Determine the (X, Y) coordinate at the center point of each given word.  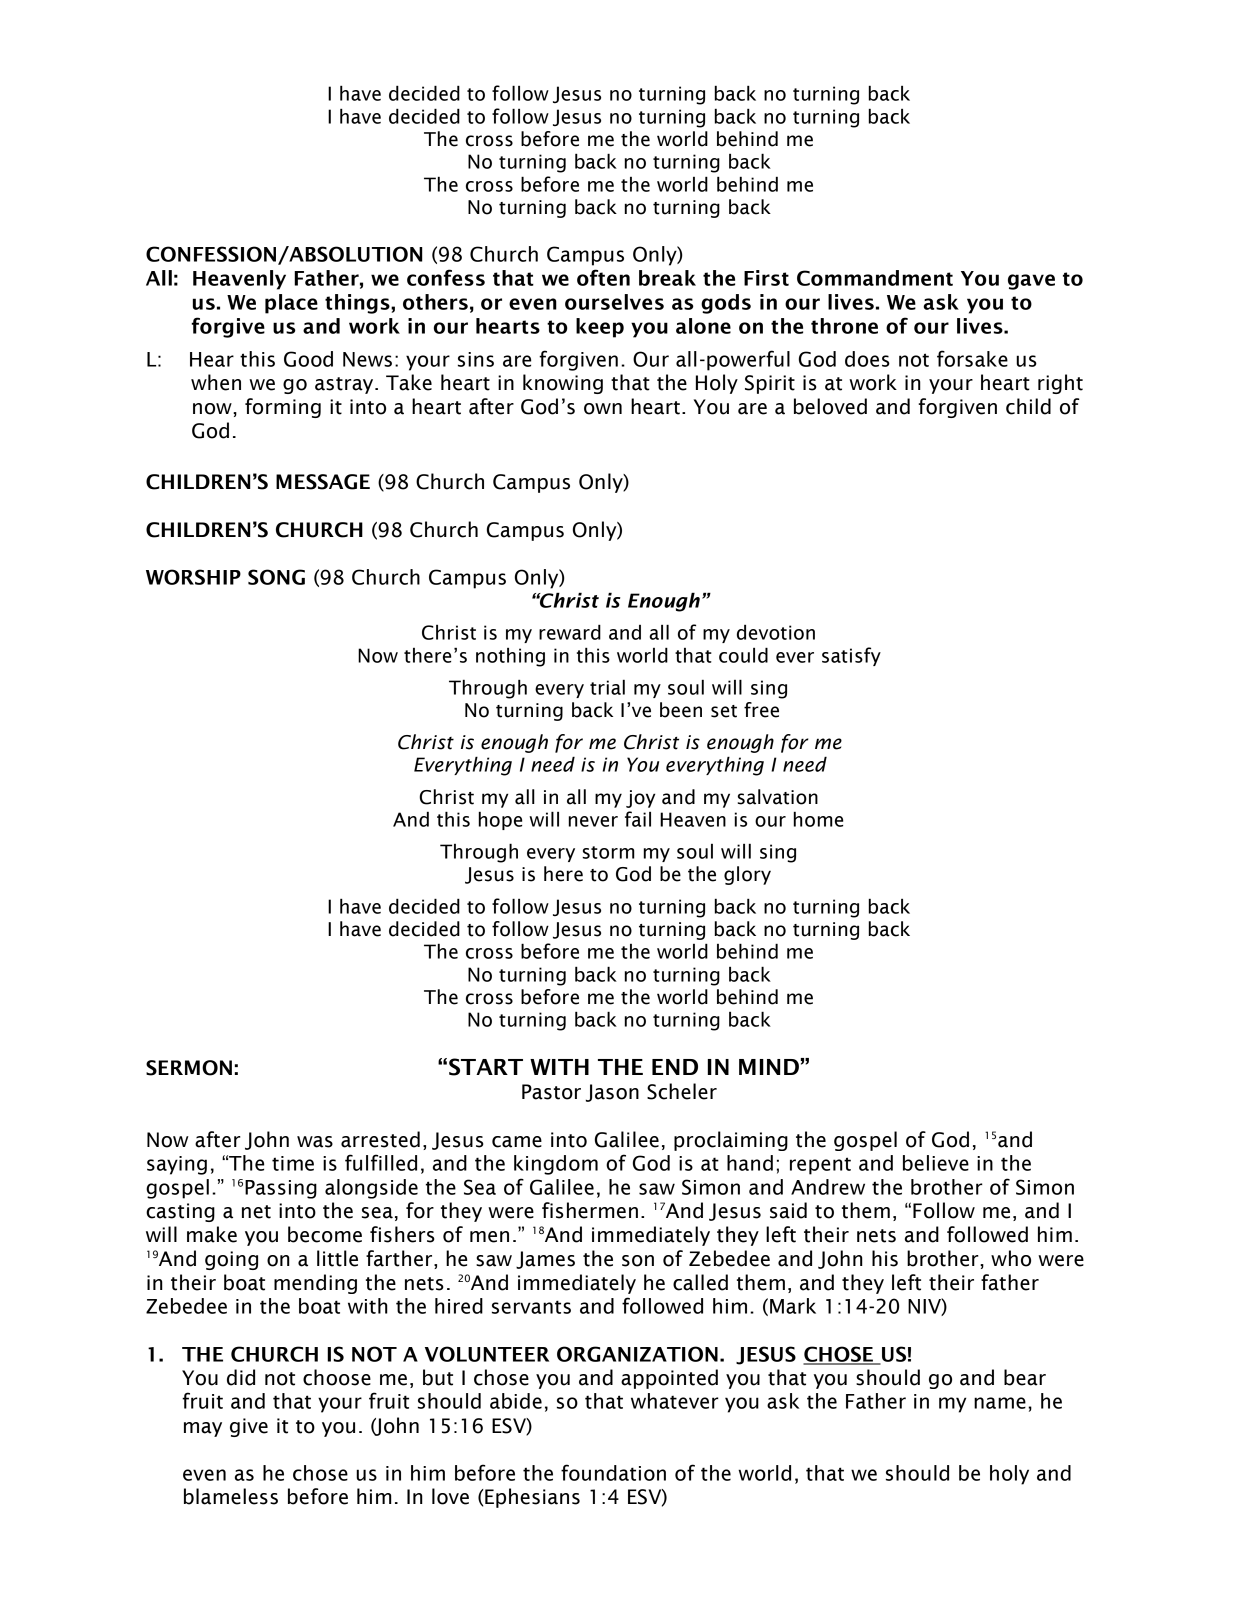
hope (500, 820)
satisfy (851, 656)
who (1011, 1258)
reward (570, 632)
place (291, 304)
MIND (769, 1067)
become (325, 1234)
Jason (612, 1093)
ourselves (614, 302)
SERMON (189, 1068)
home (818, 819)
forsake (972, 358)
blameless (231, 1496)
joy (640, 799)
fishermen (590, 1210)
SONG (276, 577)
